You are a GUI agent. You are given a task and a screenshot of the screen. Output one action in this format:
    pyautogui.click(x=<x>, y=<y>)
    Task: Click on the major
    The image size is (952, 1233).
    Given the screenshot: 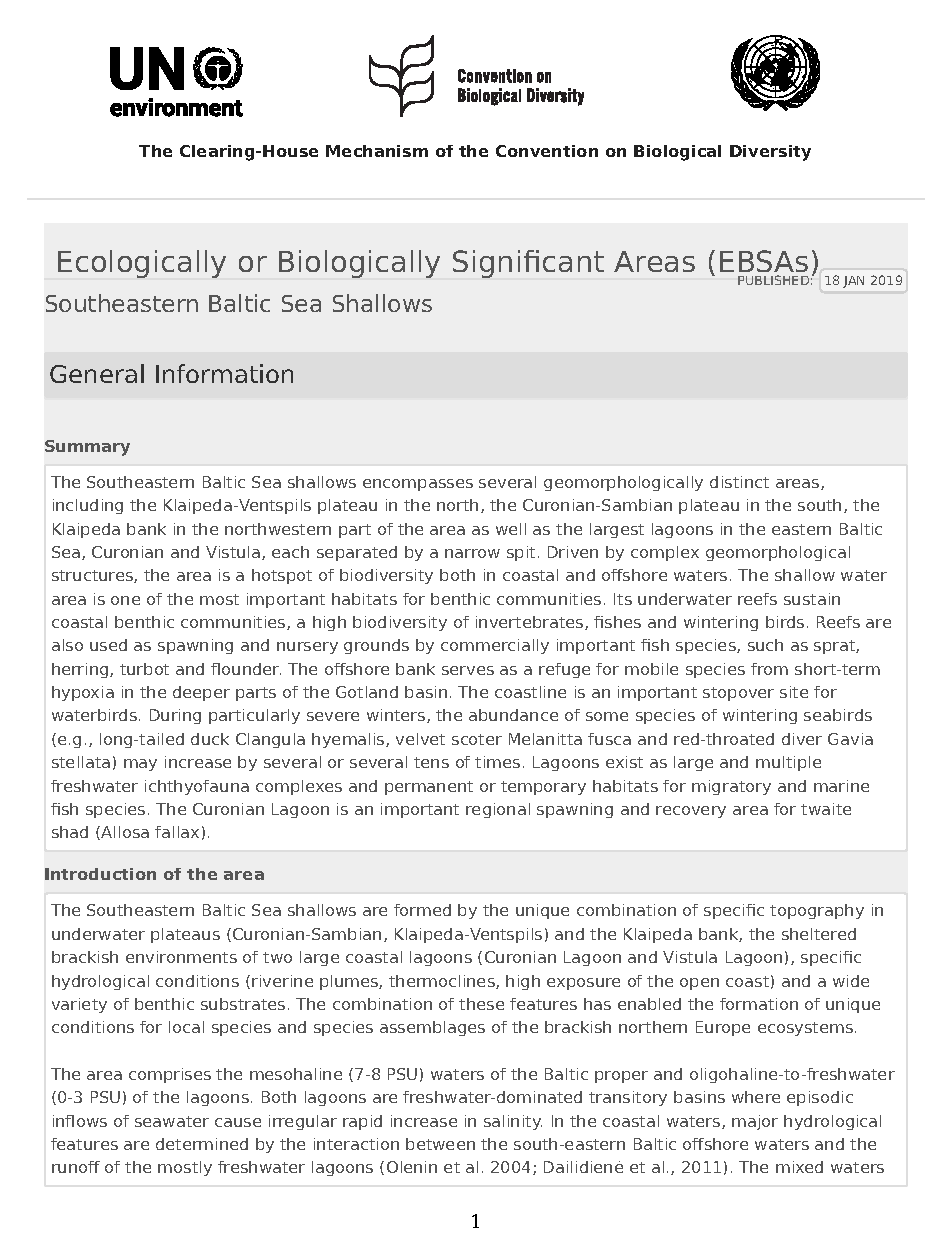 What is the action you would take?
    pyautogui.click(x=755, y=1122)
